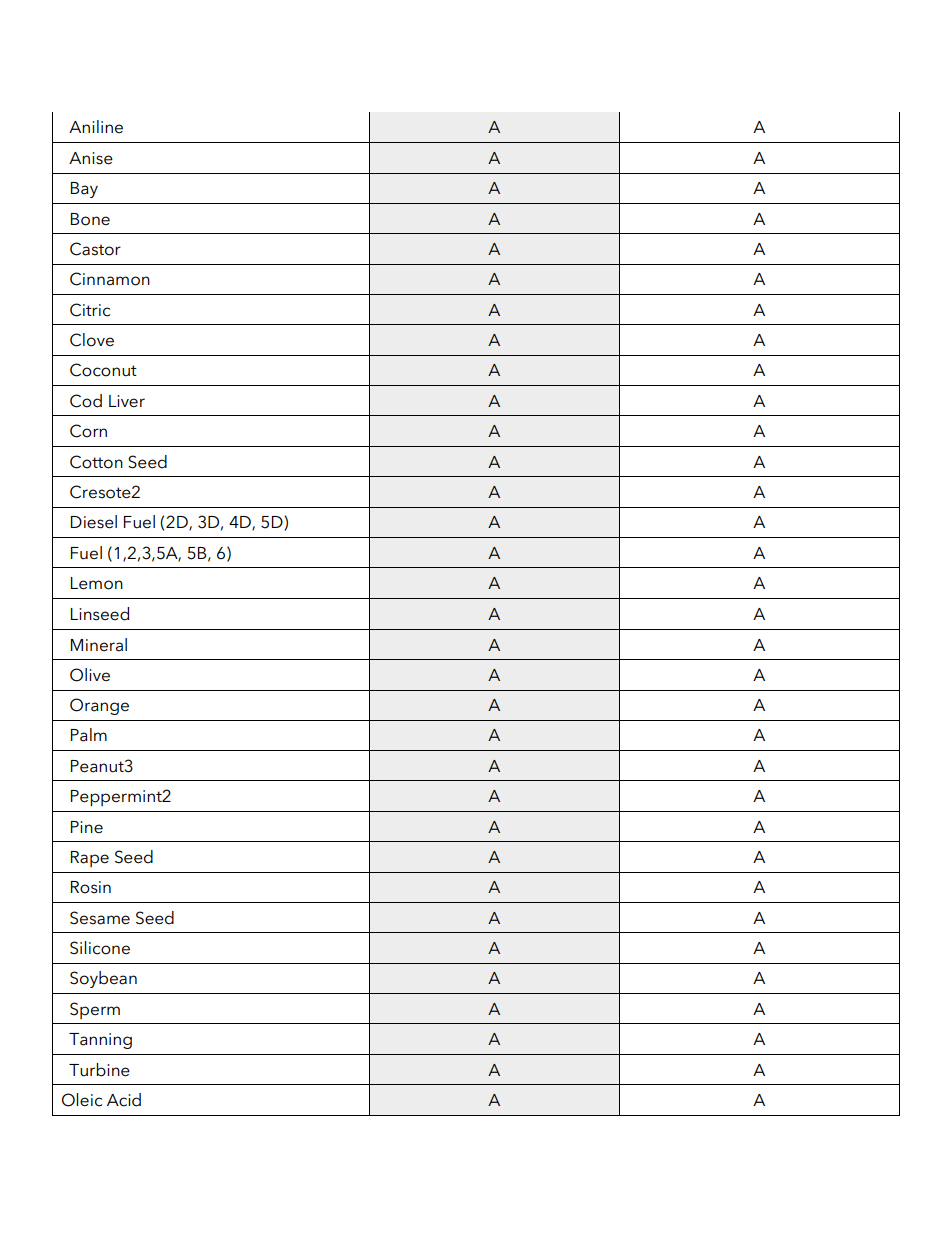  Describe the element at coordinates (100, 1041) in the screenshot. I see `Tanning` at that location.
